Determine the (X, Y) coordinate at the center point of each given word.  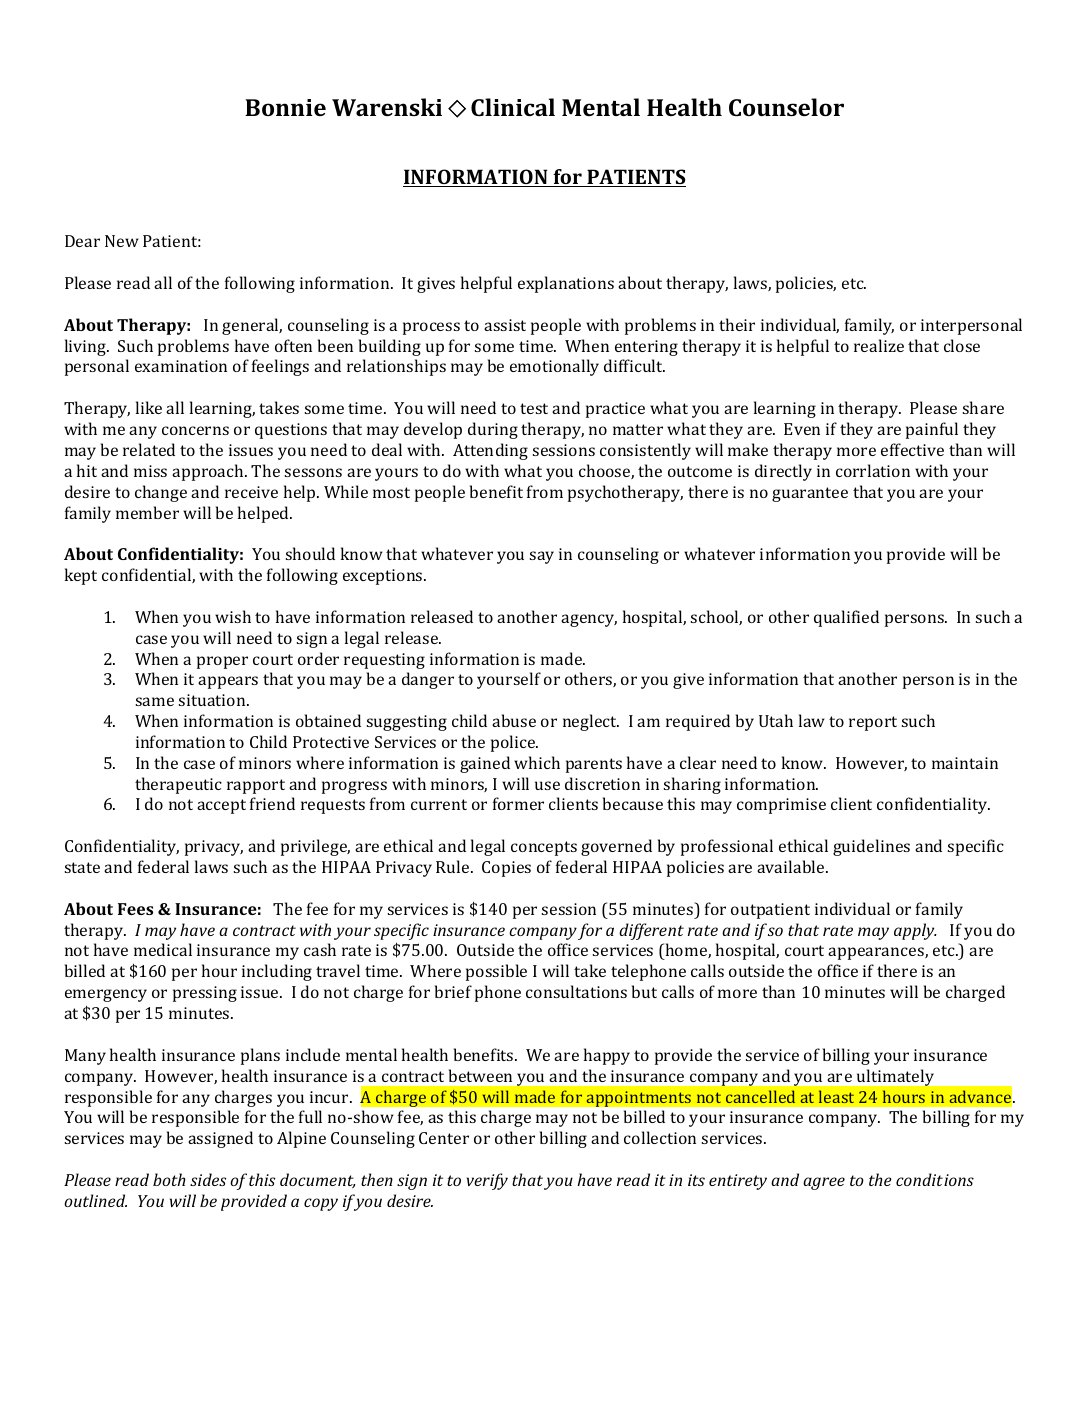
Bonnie (285, 107)
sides (208, 1179)
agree (824, 1183)
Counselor (786, 107)
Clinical (513, 107)
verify (487, 1181)
